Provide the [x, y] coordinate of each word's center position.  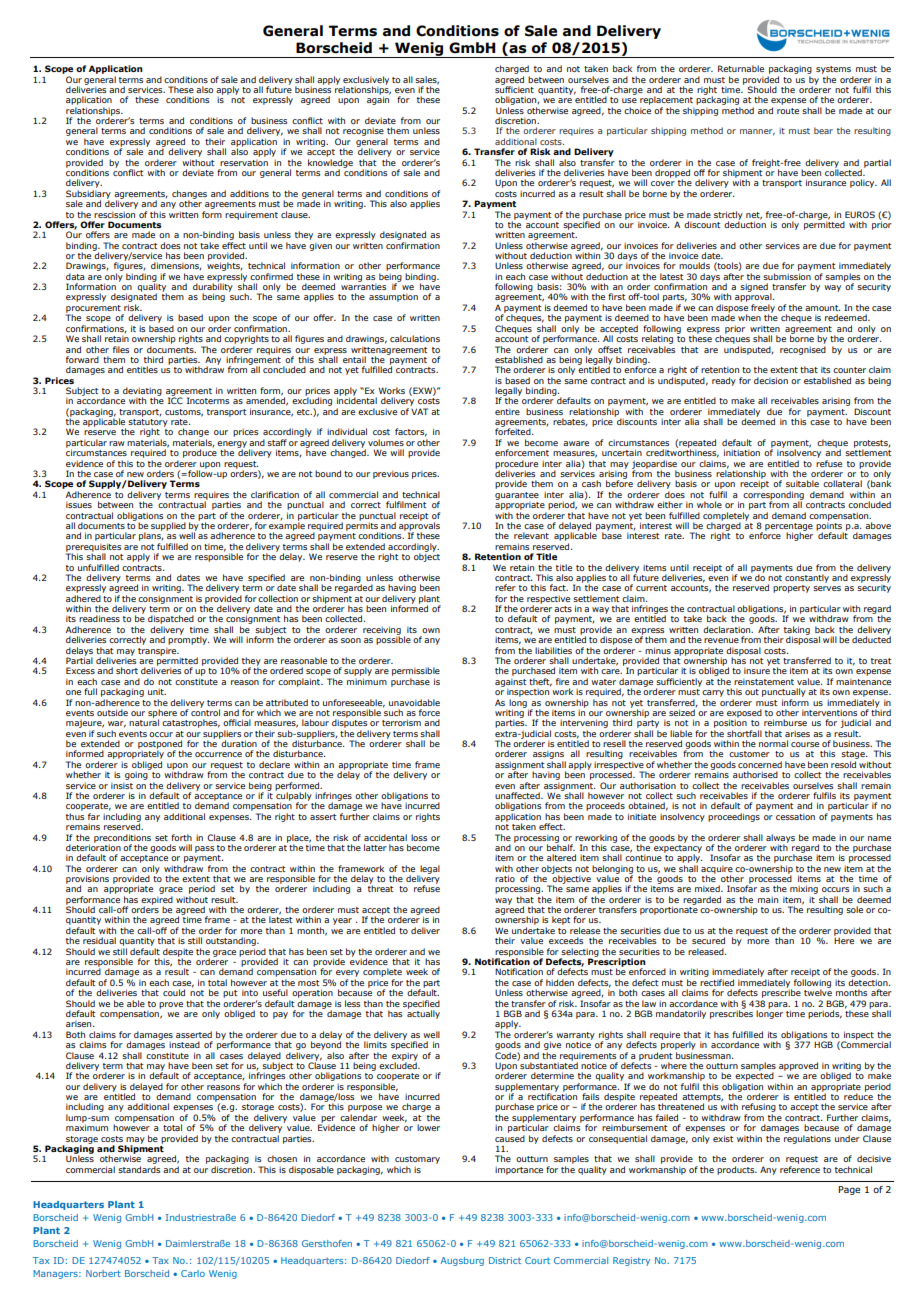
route [788, 111]
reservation [244, 162]
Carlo [193, 1273]
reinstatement [764, 681]
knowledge [330, 164]
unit [157, 691]
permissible [416, 673]
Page [849, 1190]
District [505, 1260]
